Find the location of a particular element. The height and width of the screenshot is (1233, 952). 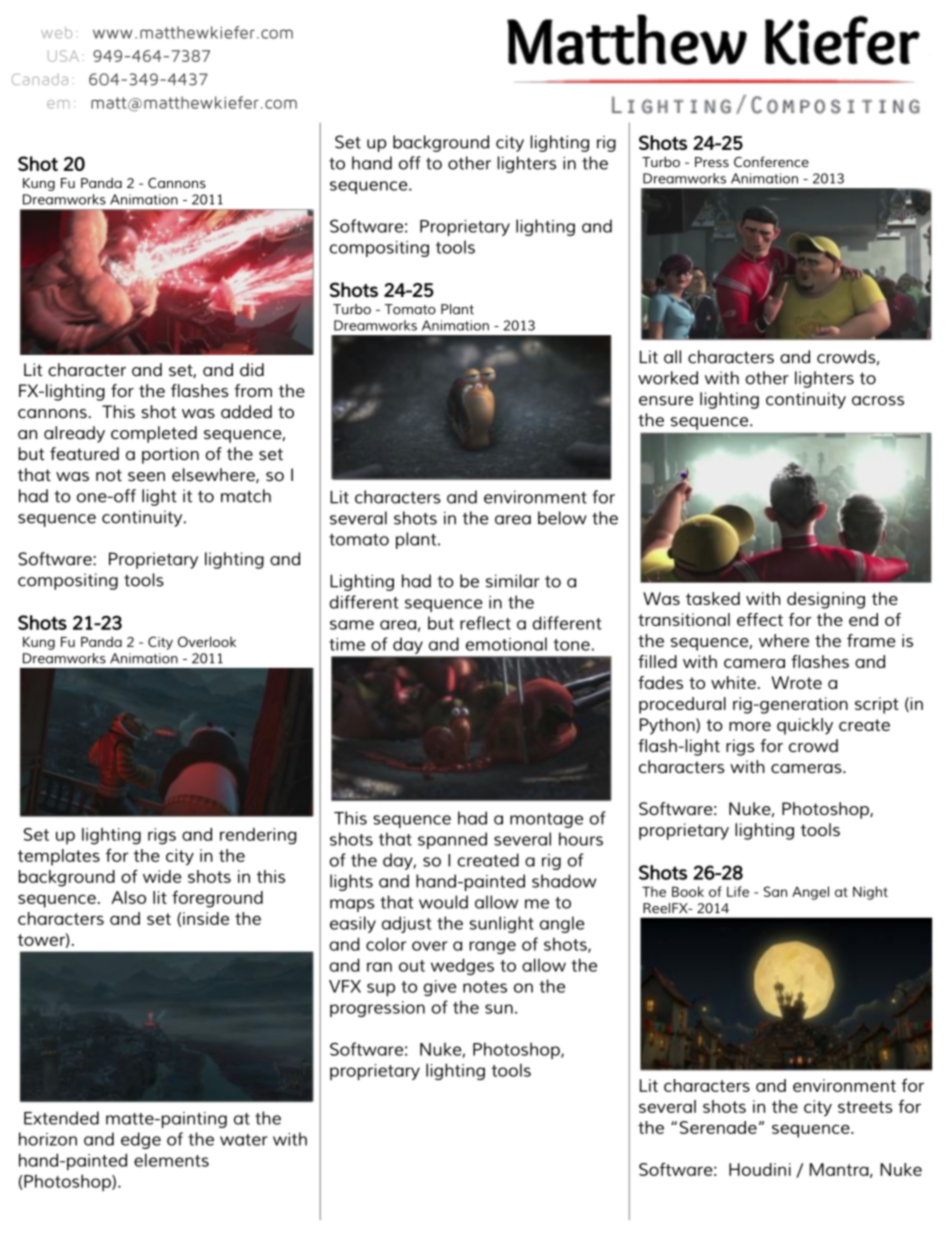

Press is located at coordinates (712, 162).
